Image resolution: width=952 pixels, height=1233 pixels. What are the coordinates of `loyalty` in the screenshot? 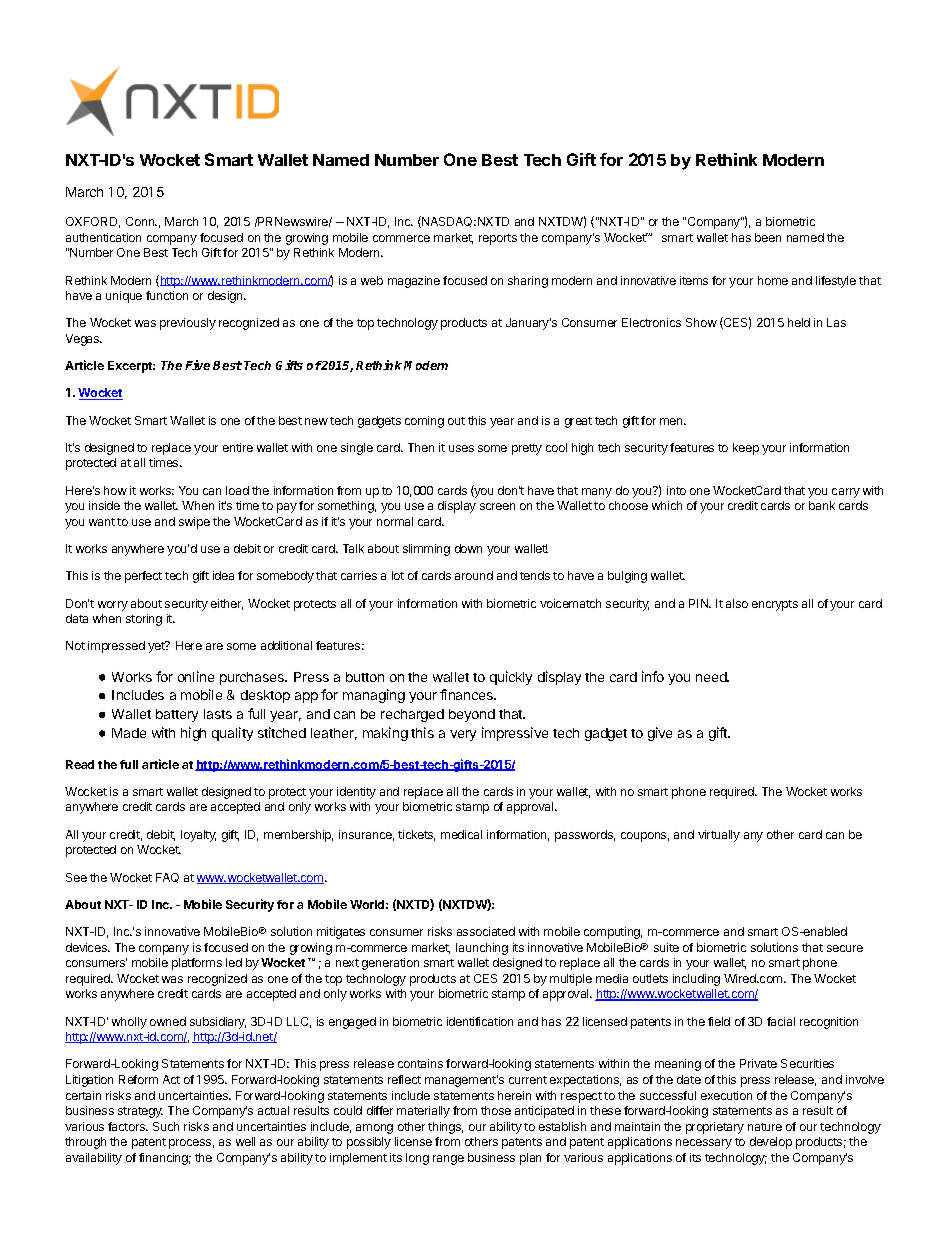 It's located at (198, 836).
